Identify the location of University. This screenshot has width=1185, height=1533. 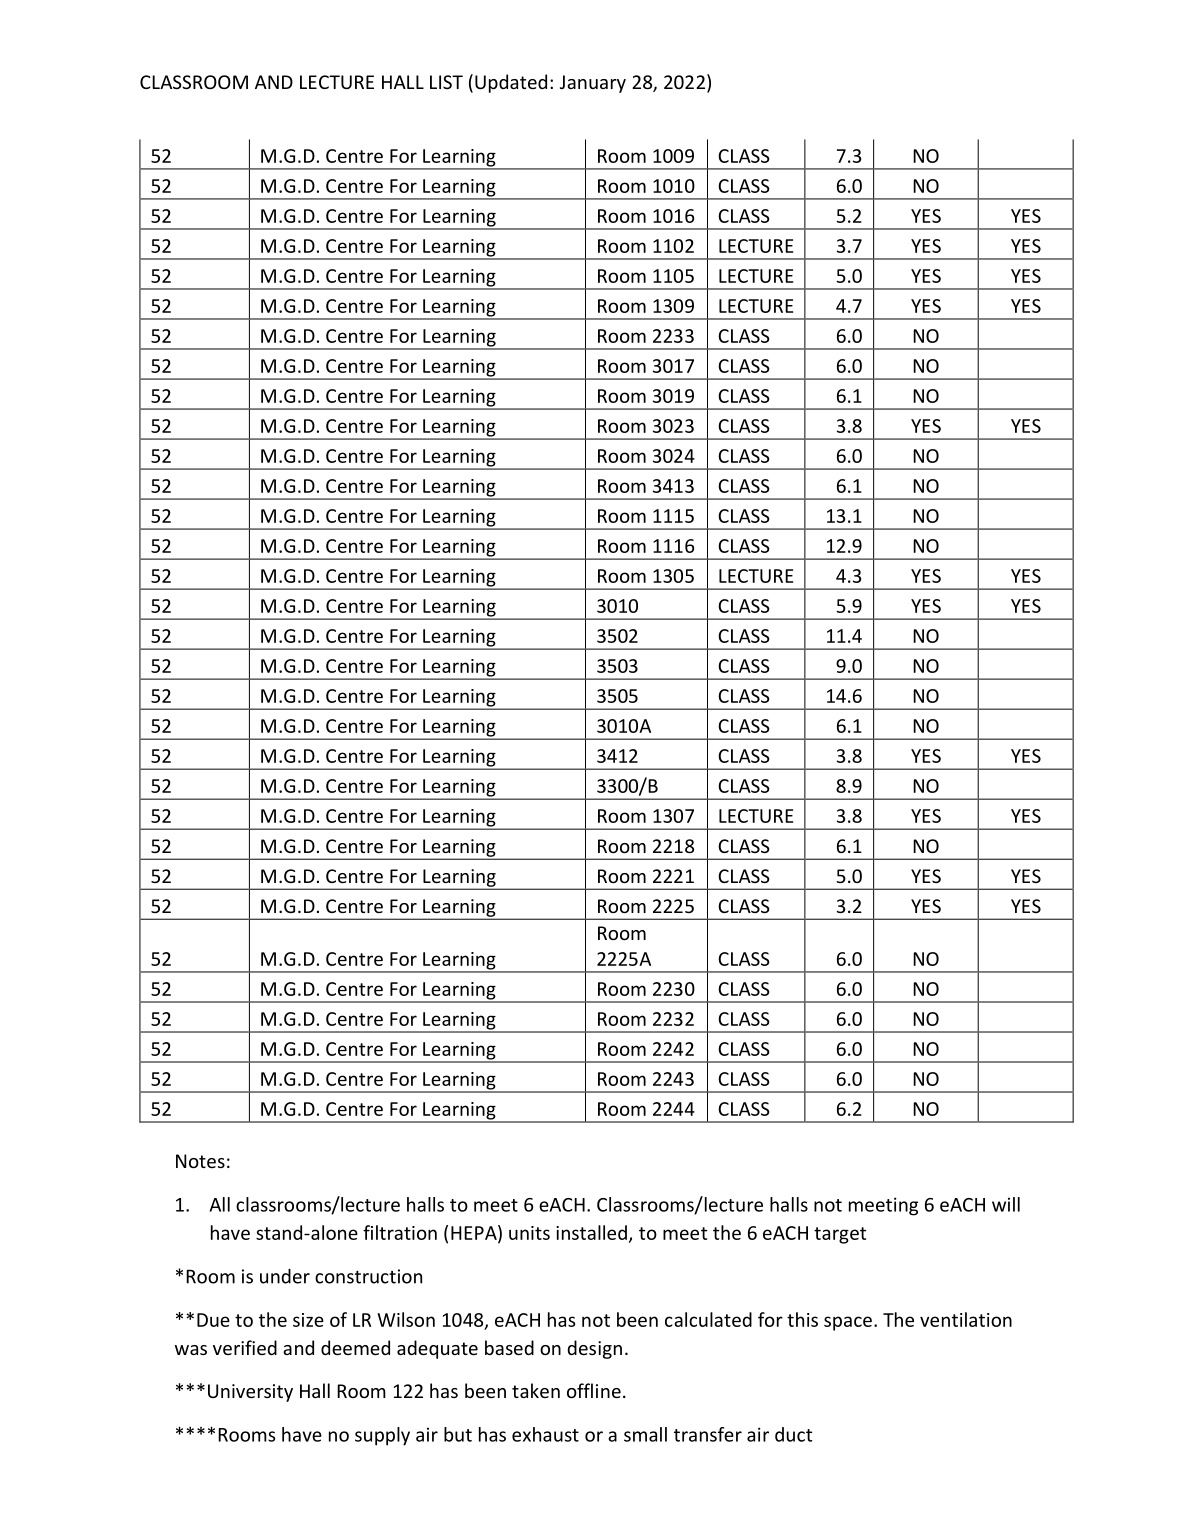
(250, 1393).
